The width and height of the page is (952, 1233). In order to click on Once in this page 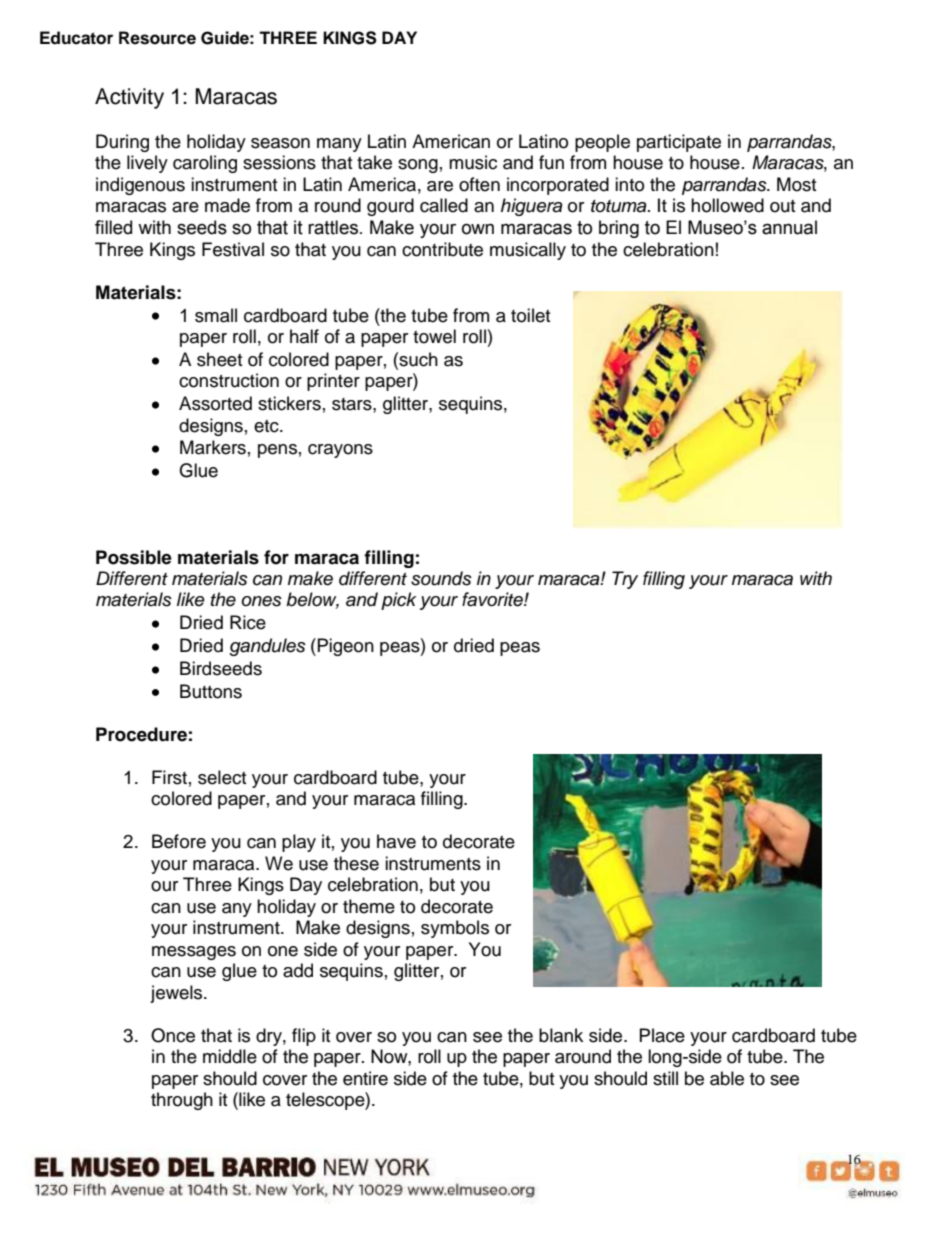, I will do `click(173, 1035)`.
